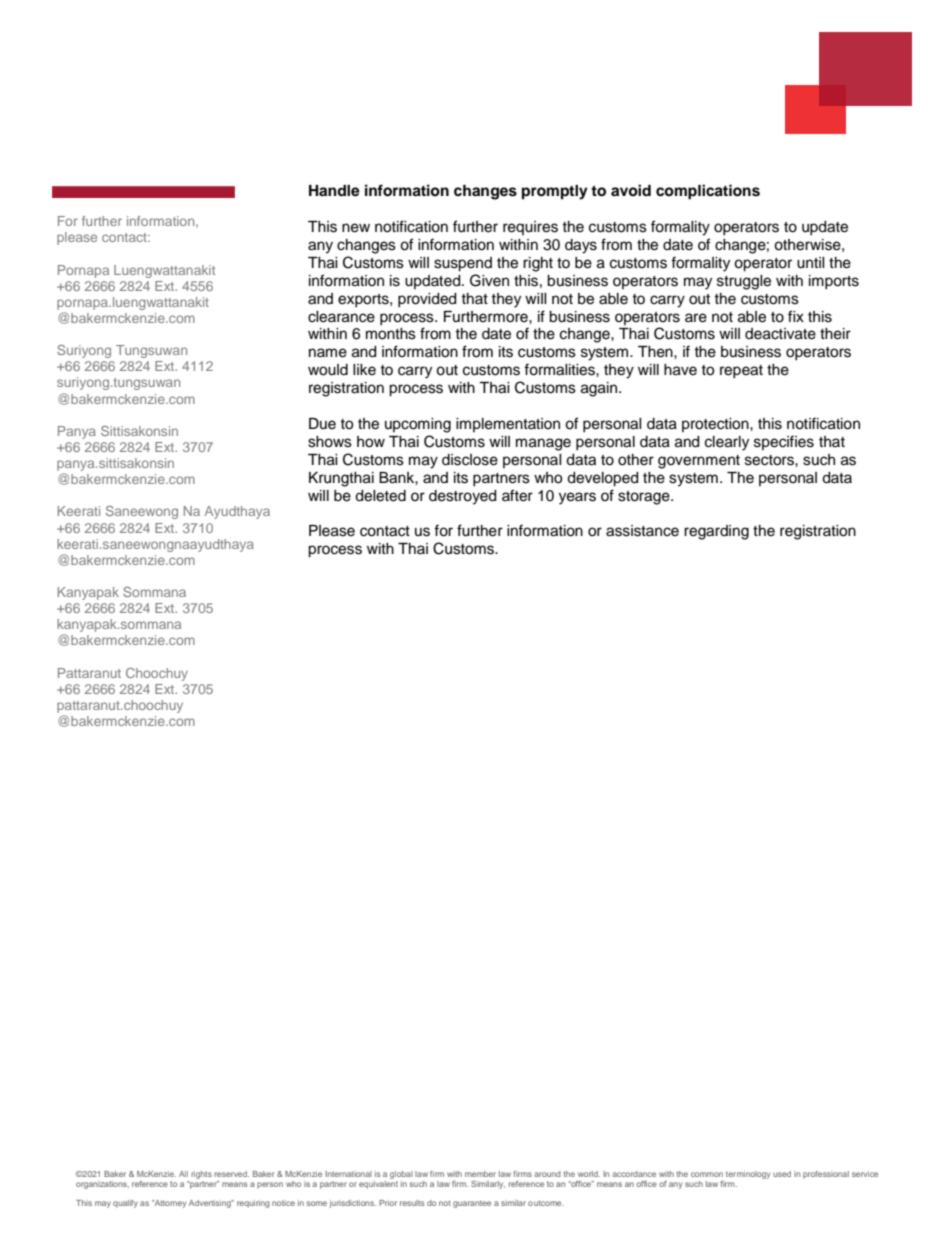 This page has height=1233, width=952. Describe the element at coordinates (530, 228) in the page. I see `requires` at that location.
